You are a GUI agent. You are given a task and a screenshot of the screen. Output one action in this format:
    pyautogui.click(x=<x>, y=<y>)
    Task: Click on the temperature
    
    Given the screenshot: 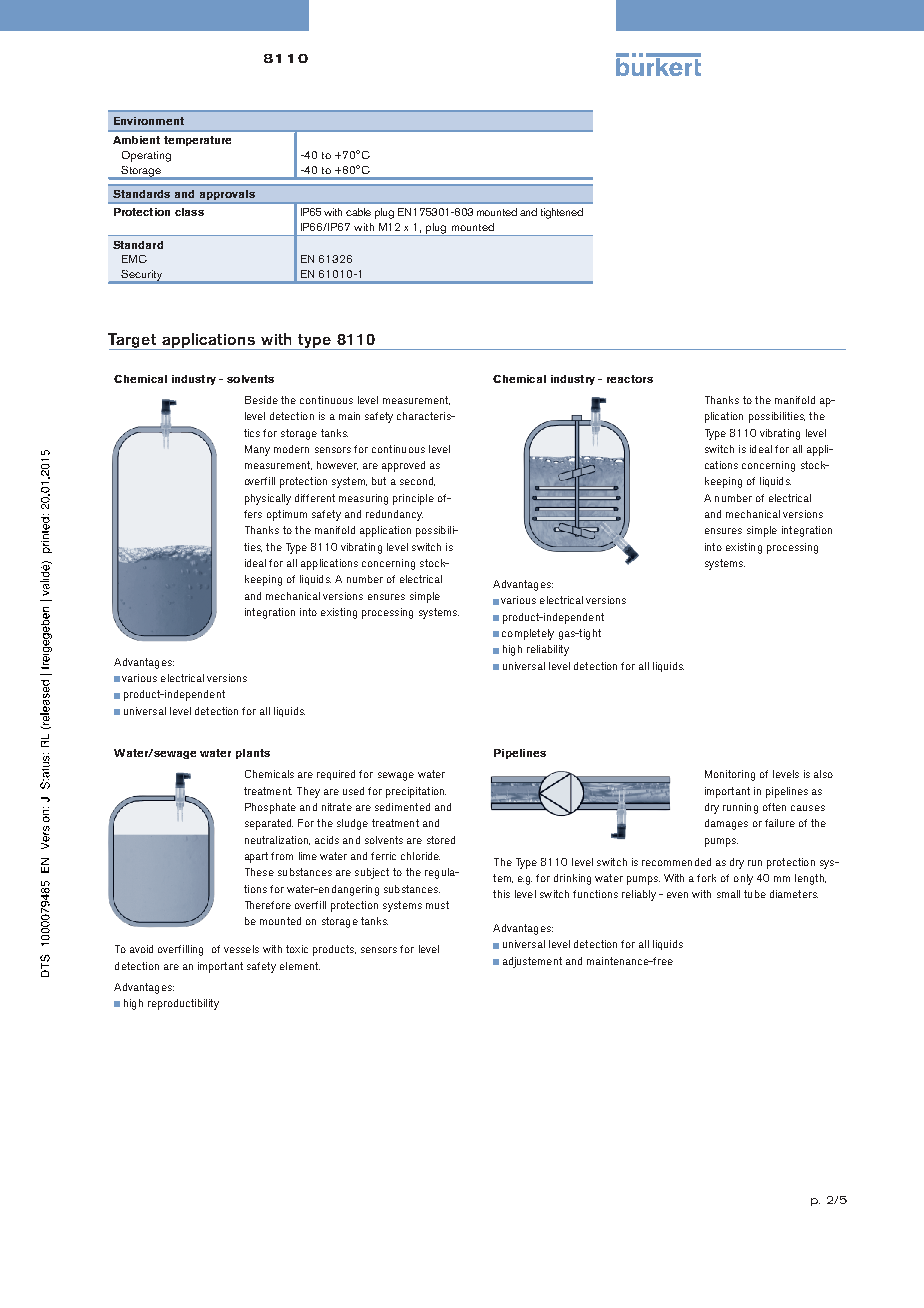 What is the action you would take?
    pyautogui.click(x=197, y=141)
